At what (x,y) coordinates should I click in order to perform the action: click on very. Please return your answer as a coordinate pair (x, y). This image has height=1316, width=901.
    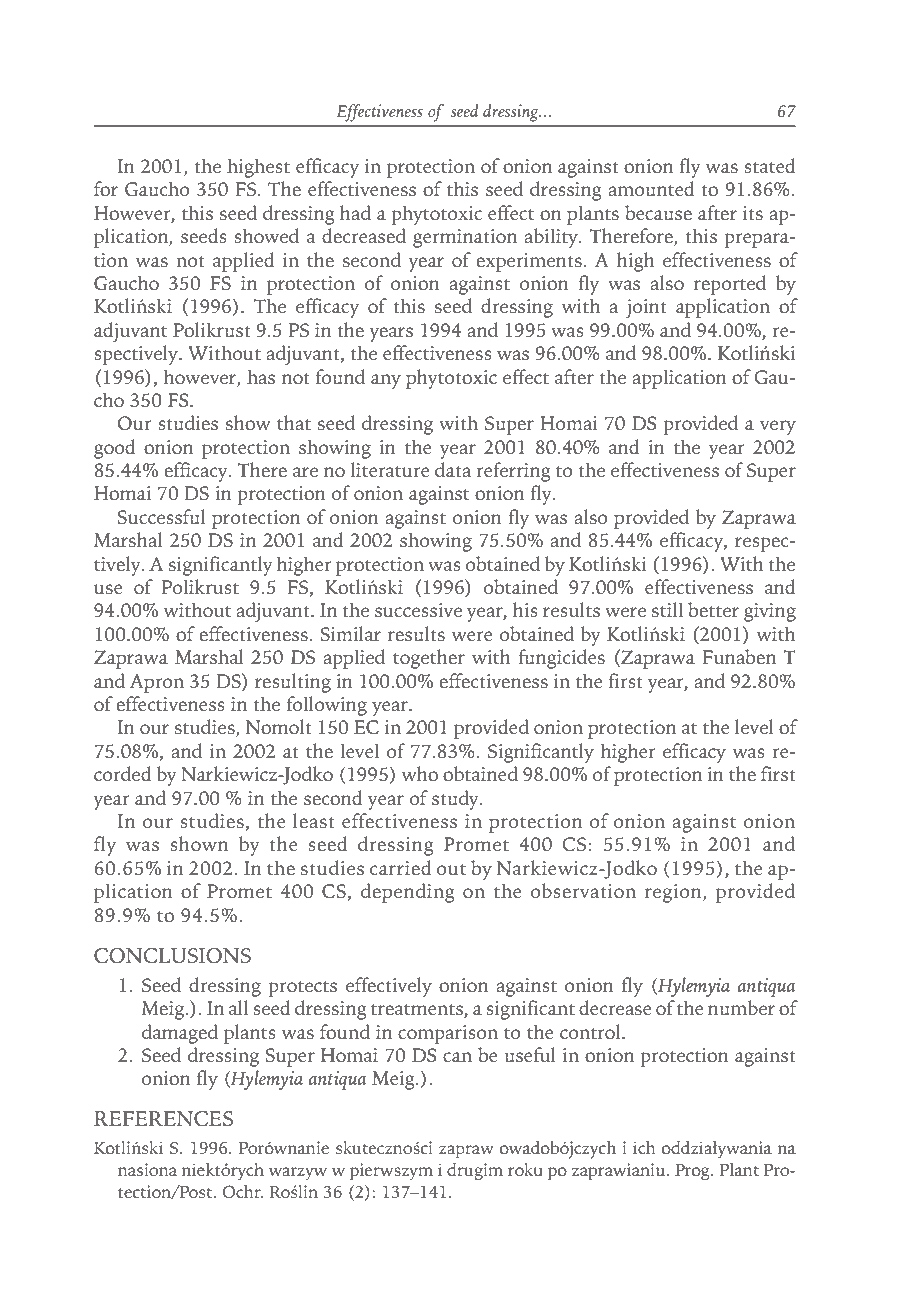
    Looking at the image, I should click on (778, 427).
